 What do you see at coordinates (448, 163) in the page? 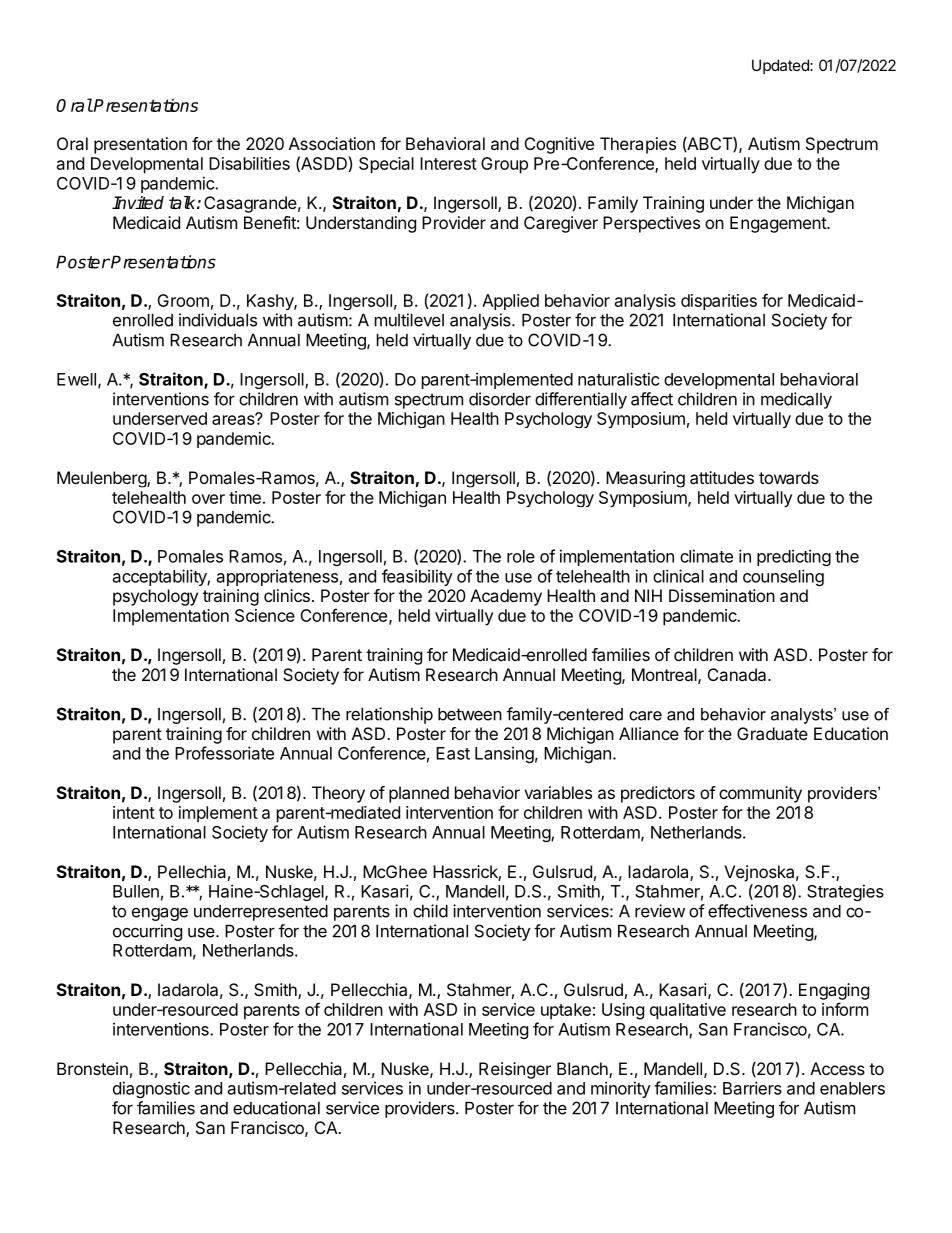
I see `Interest` at bounding box center [448, 163].
